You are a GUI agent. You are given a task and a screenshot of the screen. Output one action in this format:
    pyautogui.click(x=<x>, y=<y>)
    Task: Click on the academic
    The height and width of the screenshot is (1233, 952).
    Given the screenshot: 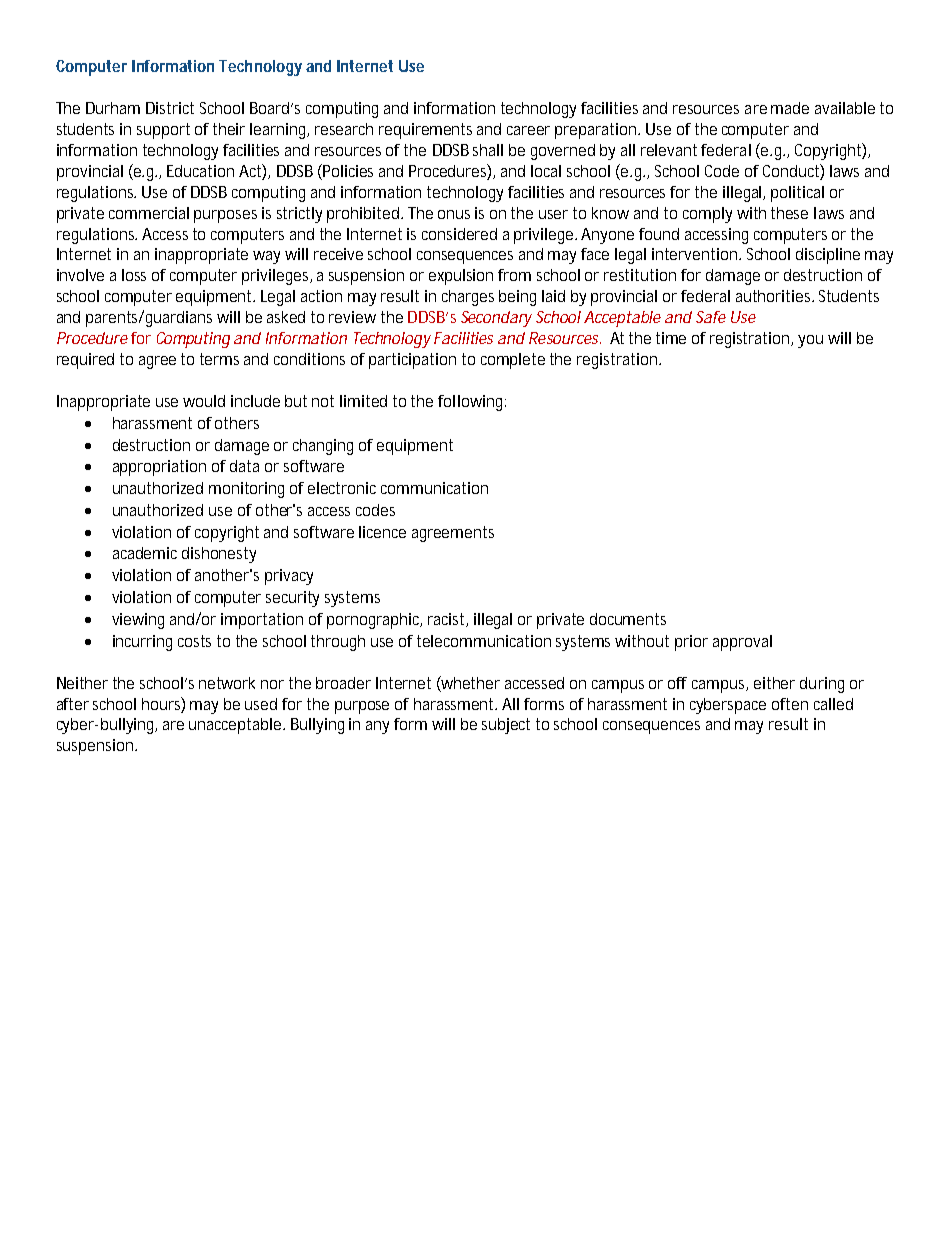 What is the action you would take?
    pyautogui.click(x=145, y=553)
